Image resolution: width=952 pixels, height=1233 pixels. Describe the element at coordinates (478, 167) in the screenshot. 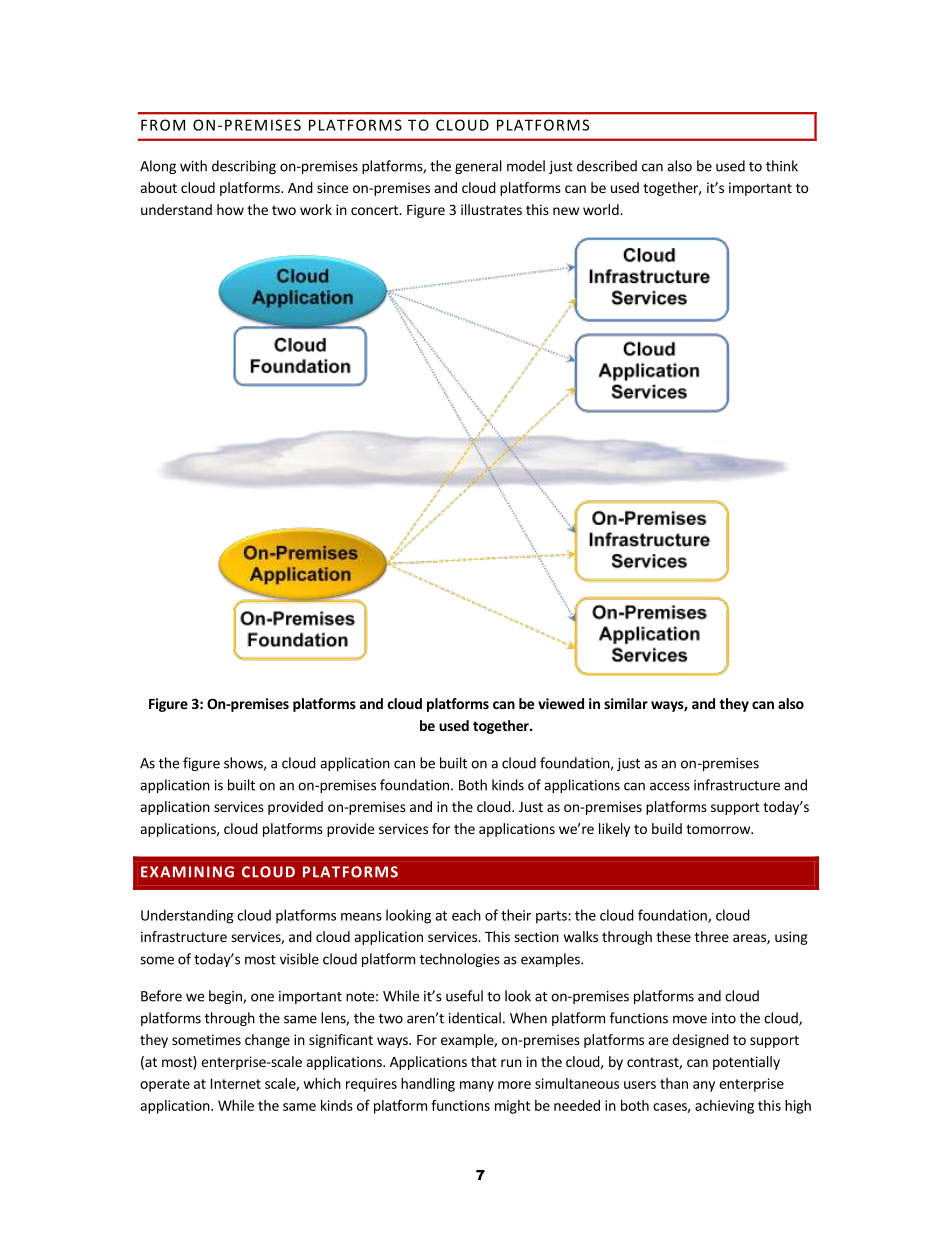

I see `general` at that location.
